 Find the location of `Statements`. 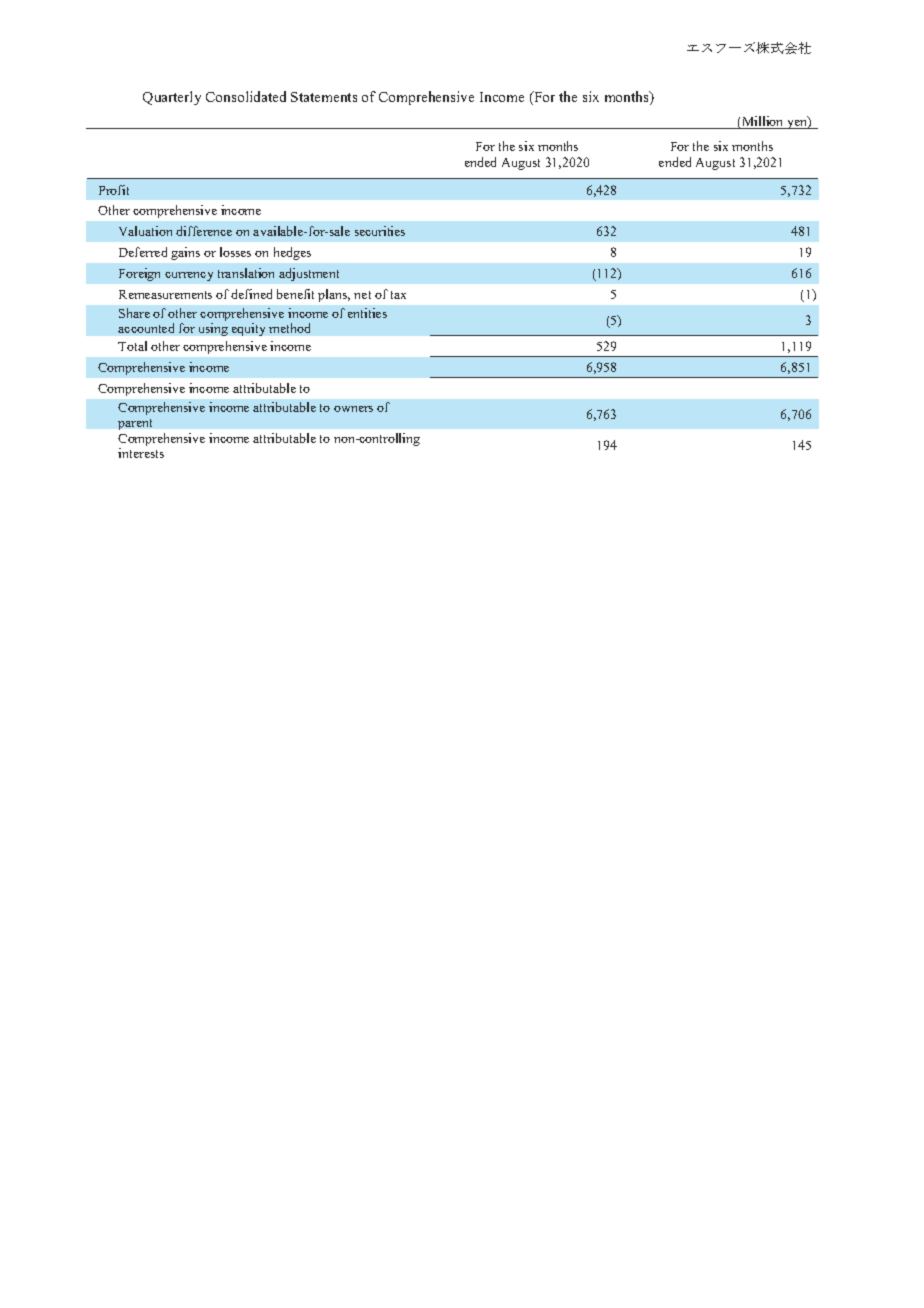

Statements is located at coordinates (324, 97).
